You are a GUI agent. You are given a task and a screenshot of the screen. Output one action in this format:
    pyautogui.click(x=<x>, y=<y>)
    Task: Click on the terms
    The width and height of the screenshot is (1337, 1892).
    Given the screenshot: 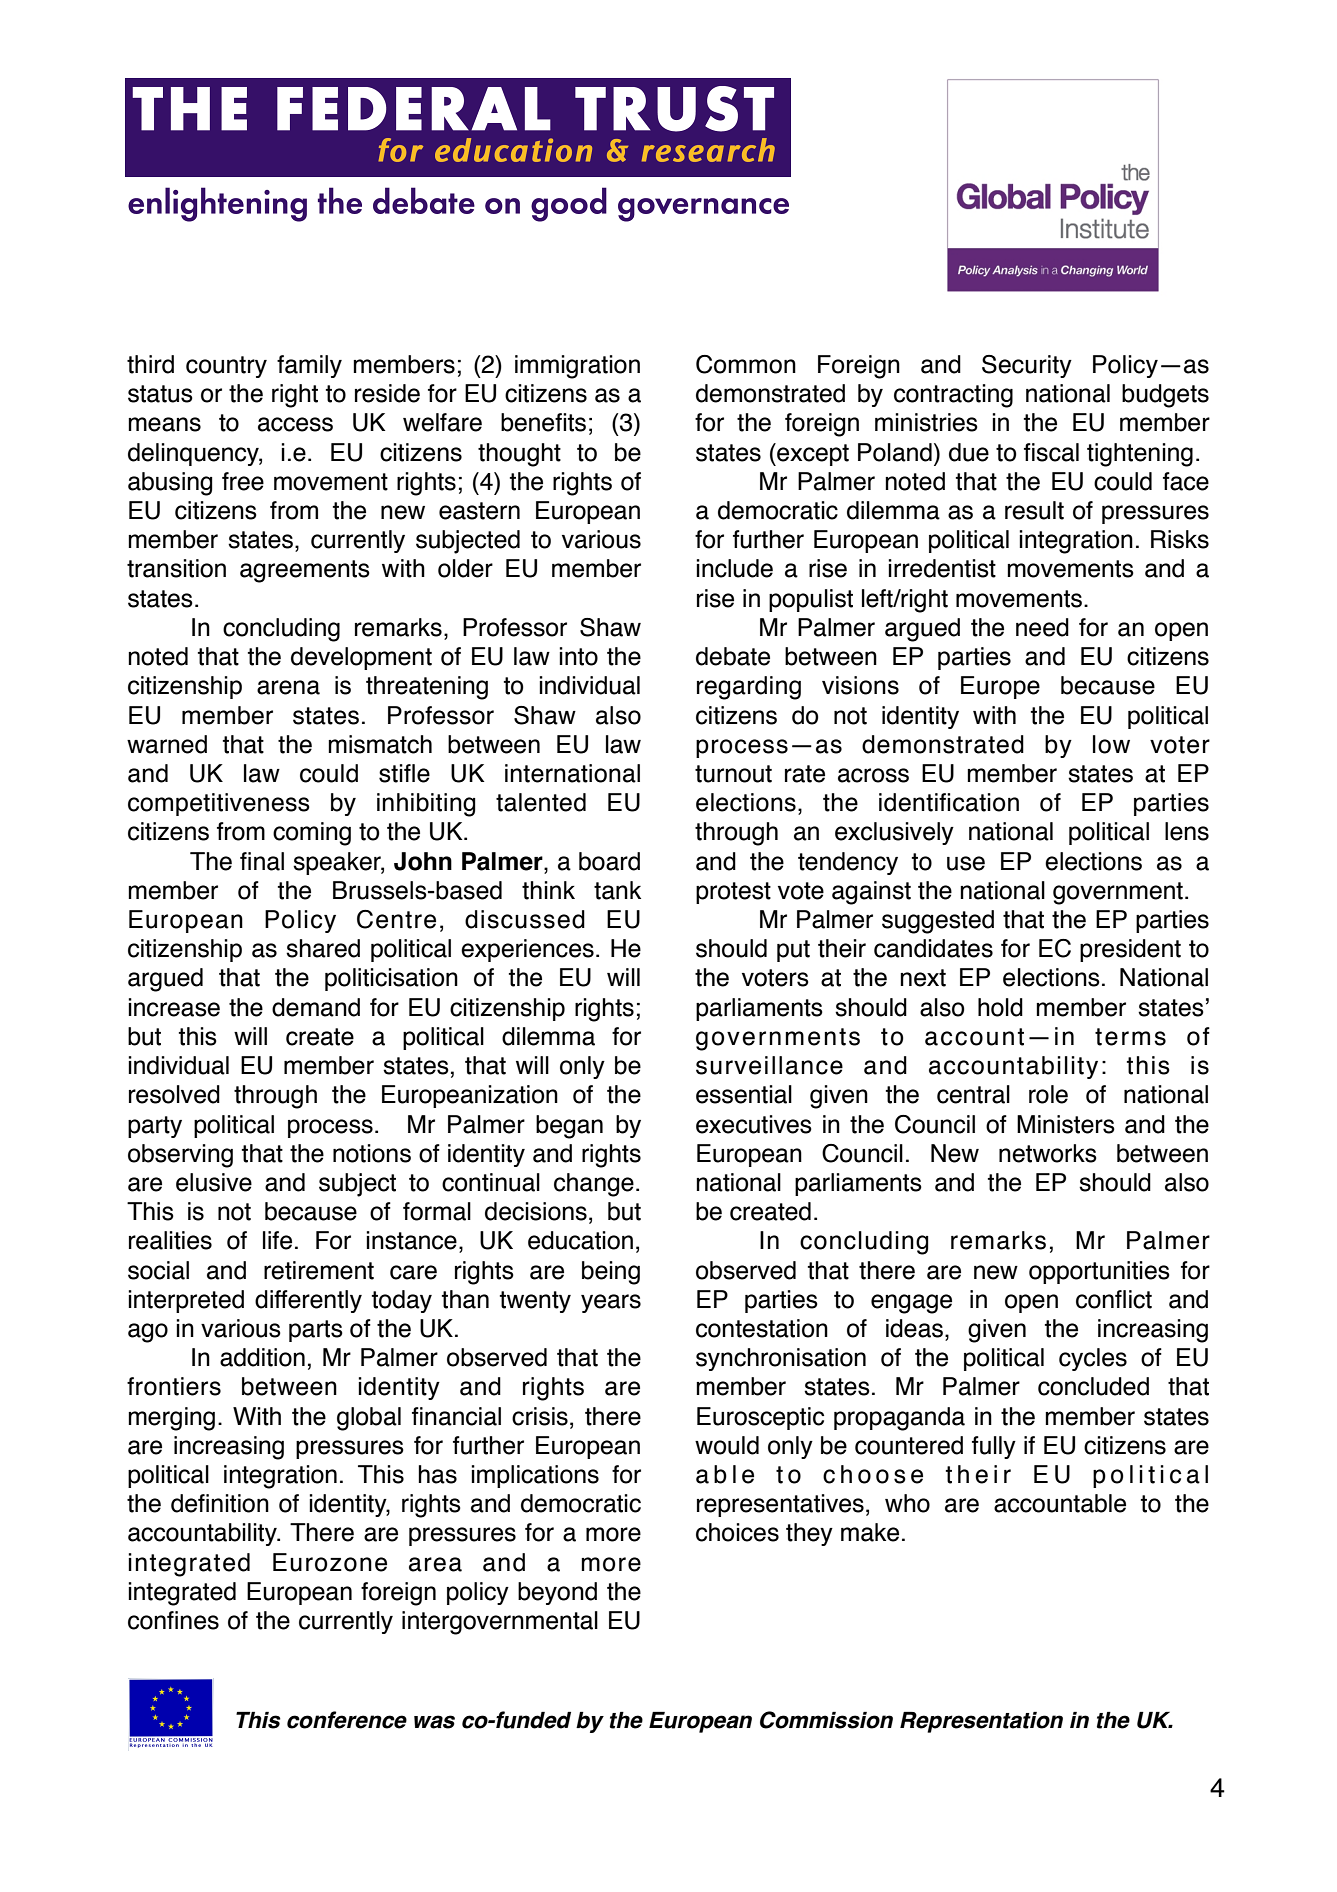 What is the action you would take?
    pyautogui.click(x=1130, y=1037)
